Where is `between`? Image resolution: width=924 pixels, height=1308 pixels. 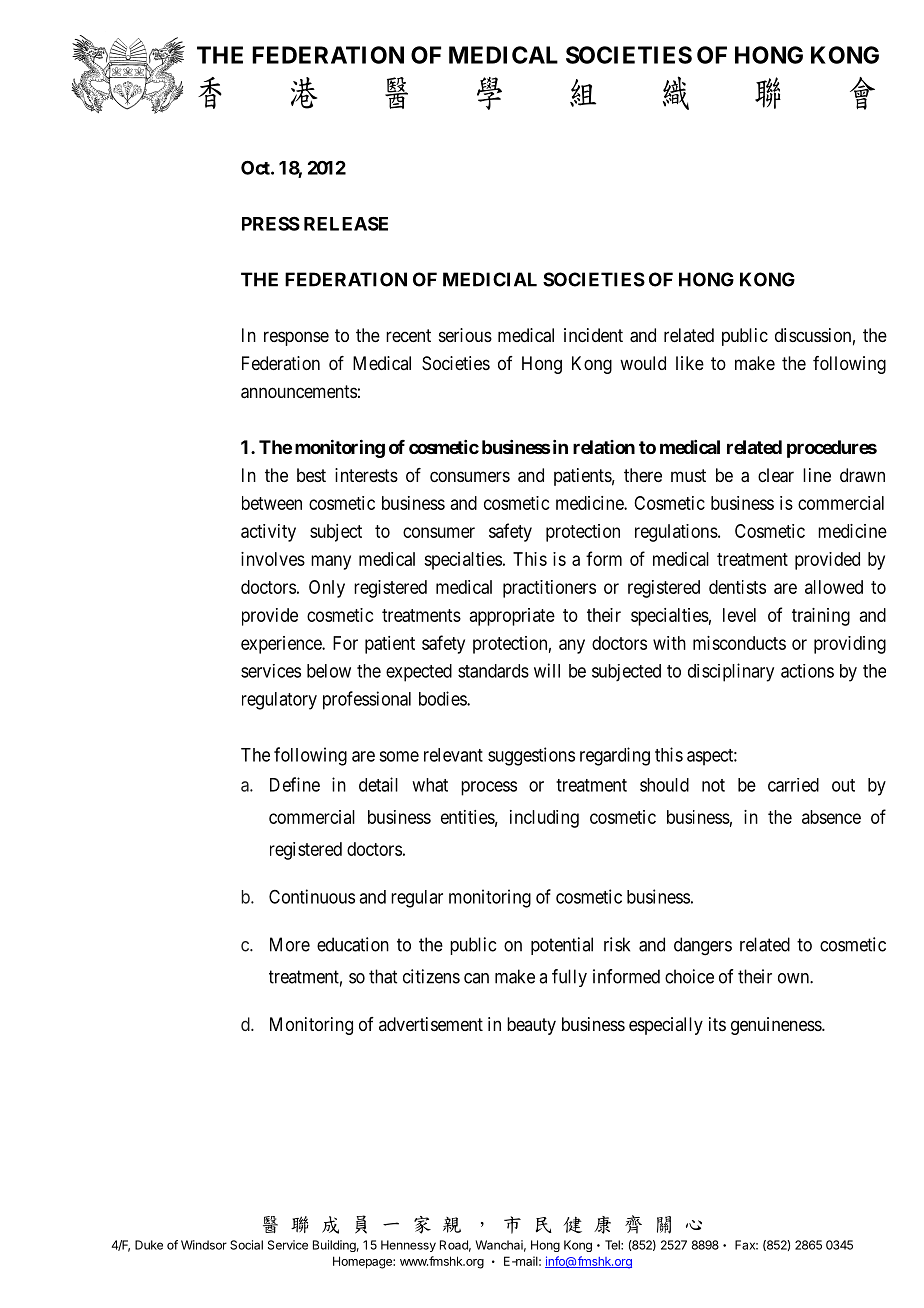
between is located at coordinates (272, 503).
